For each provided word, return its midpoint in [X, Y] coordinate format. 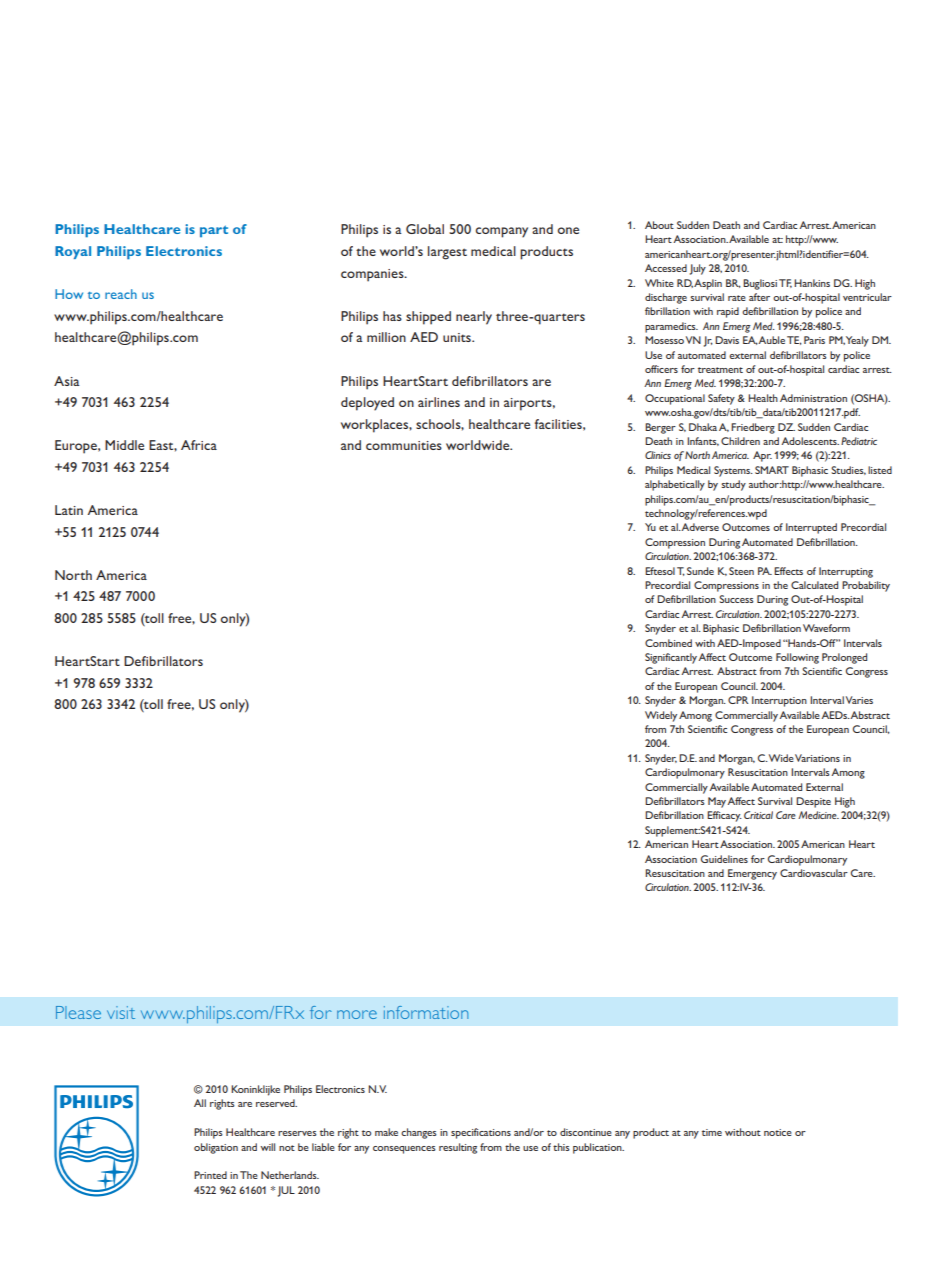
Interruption [779, 701]
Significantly [671, 658]
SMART [772, 470]
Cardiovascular [814, 873]
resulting [458, 1148]
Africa [199, 445]
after [759, 297]
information [426, 1012]
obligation [216, 1148]
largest [447, 253]
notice [778, 1132]
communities [404, 445]
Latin [69, 510]
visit [121, 1012]
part [214, 231]
